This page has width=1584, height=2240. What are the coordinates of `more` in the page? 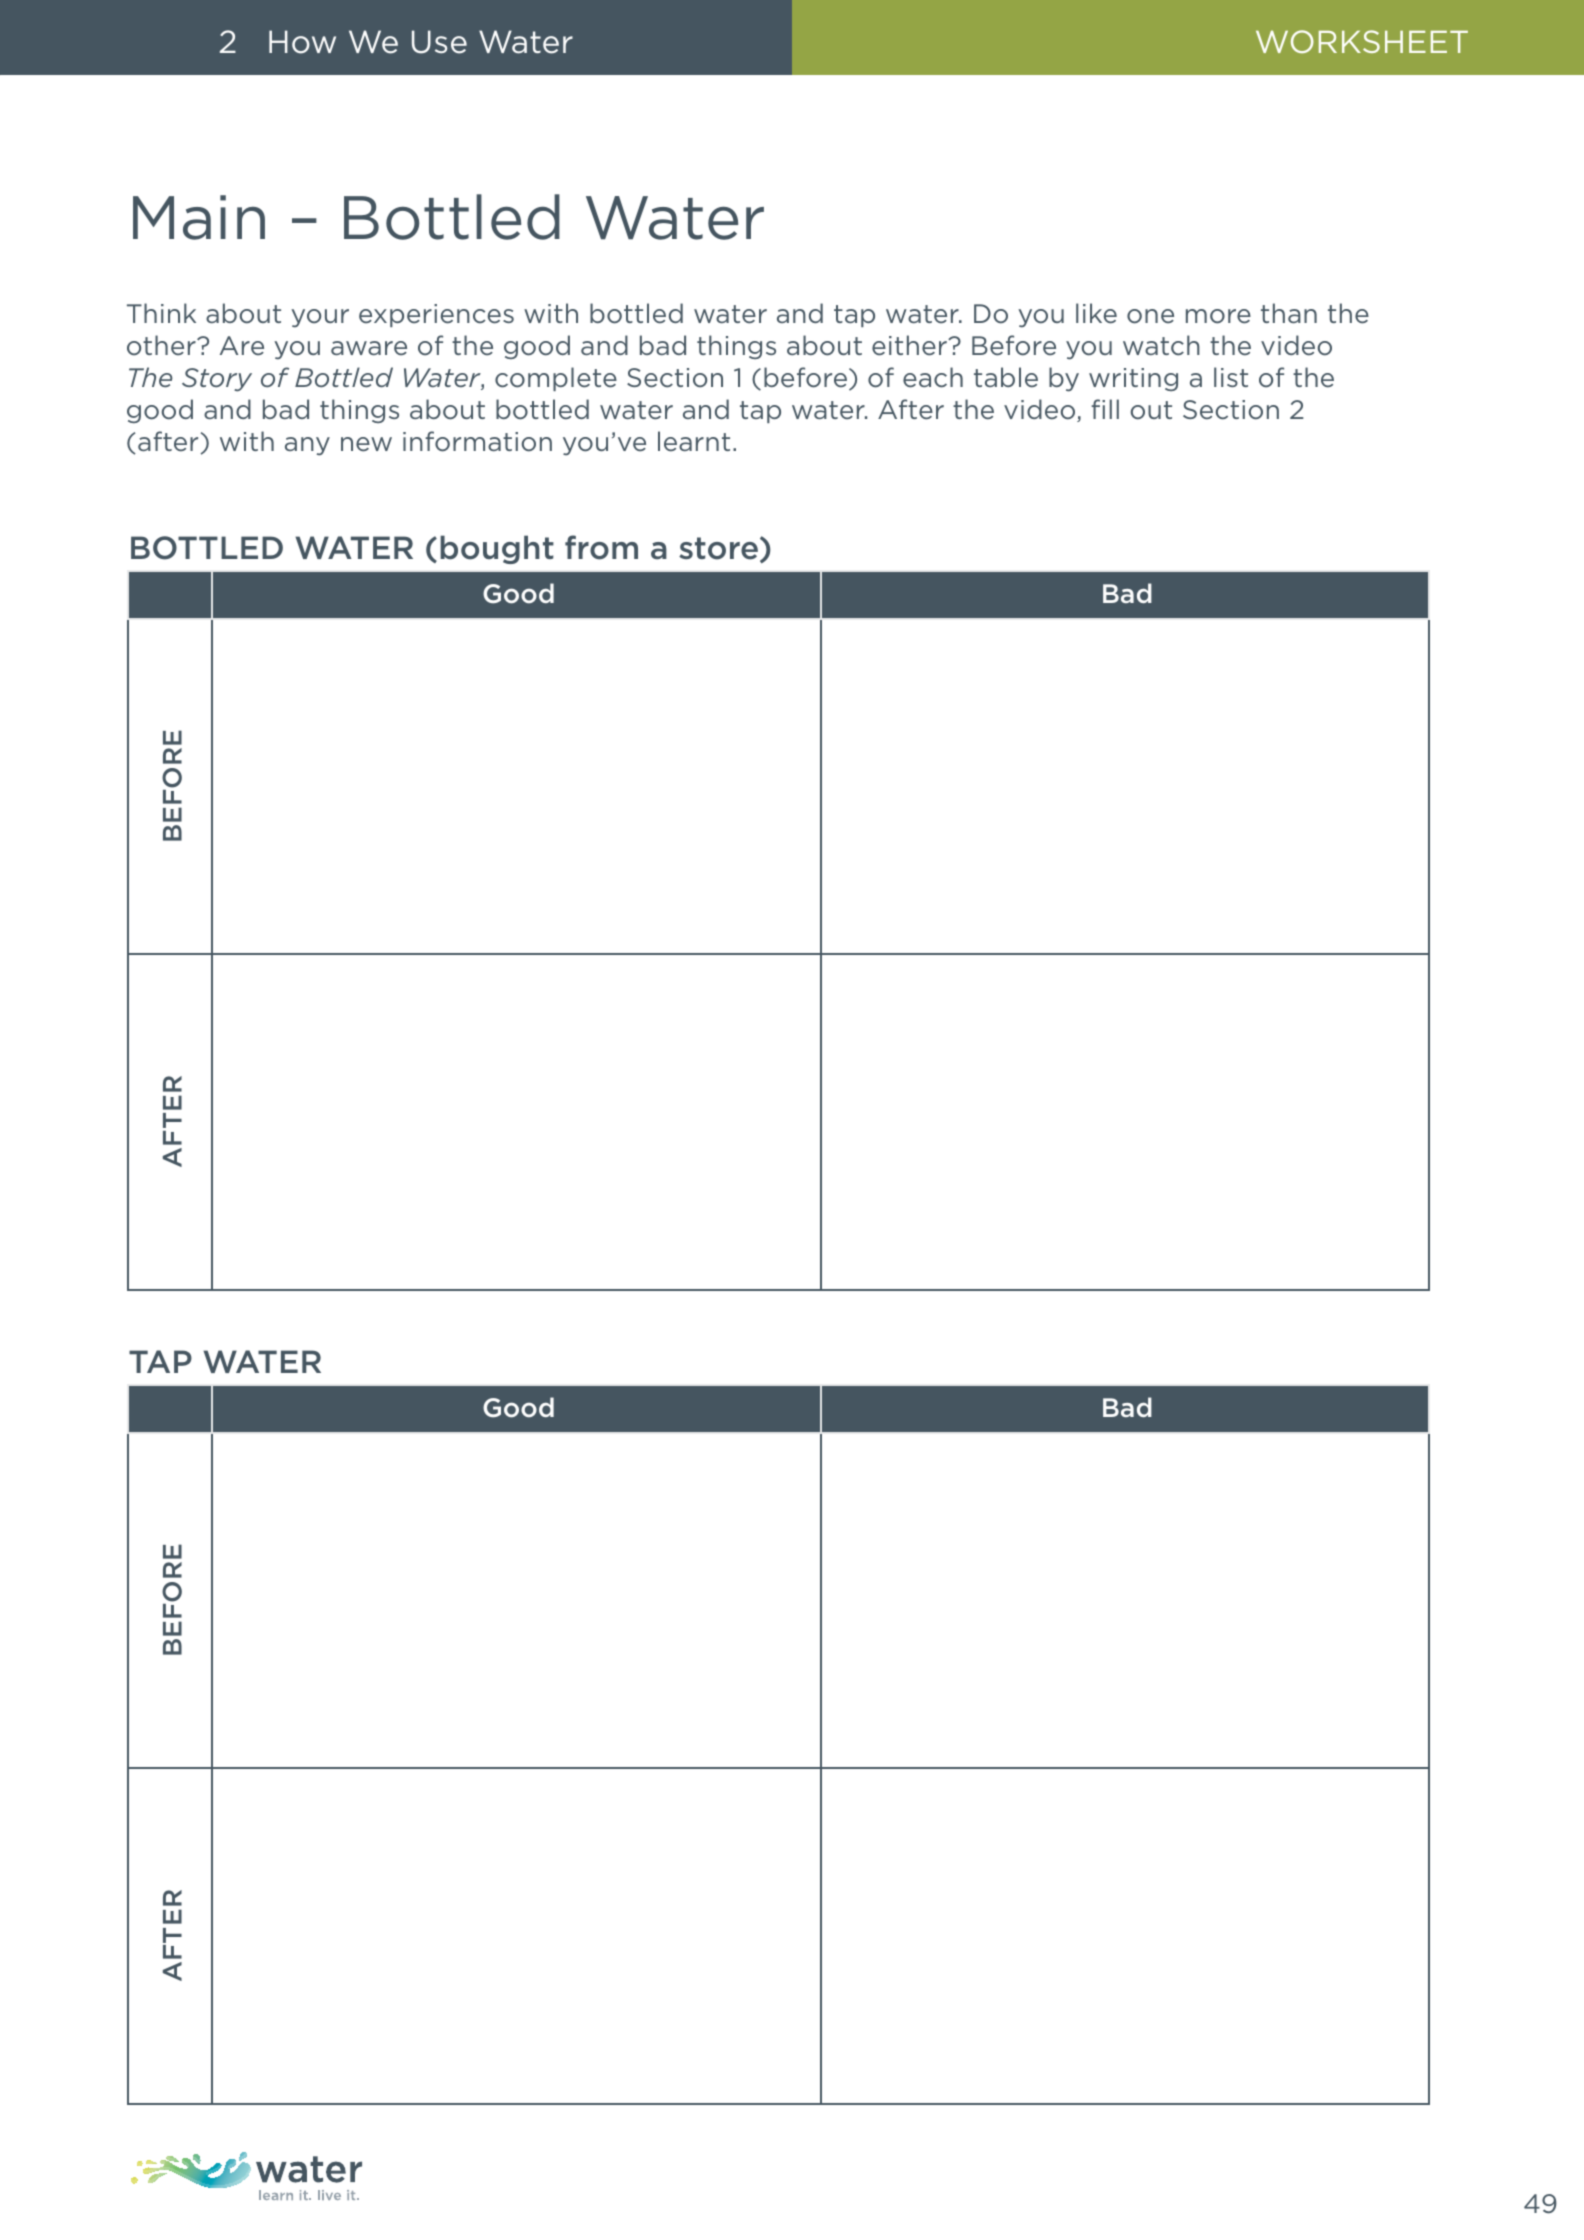 It's located at (1218, 316).
